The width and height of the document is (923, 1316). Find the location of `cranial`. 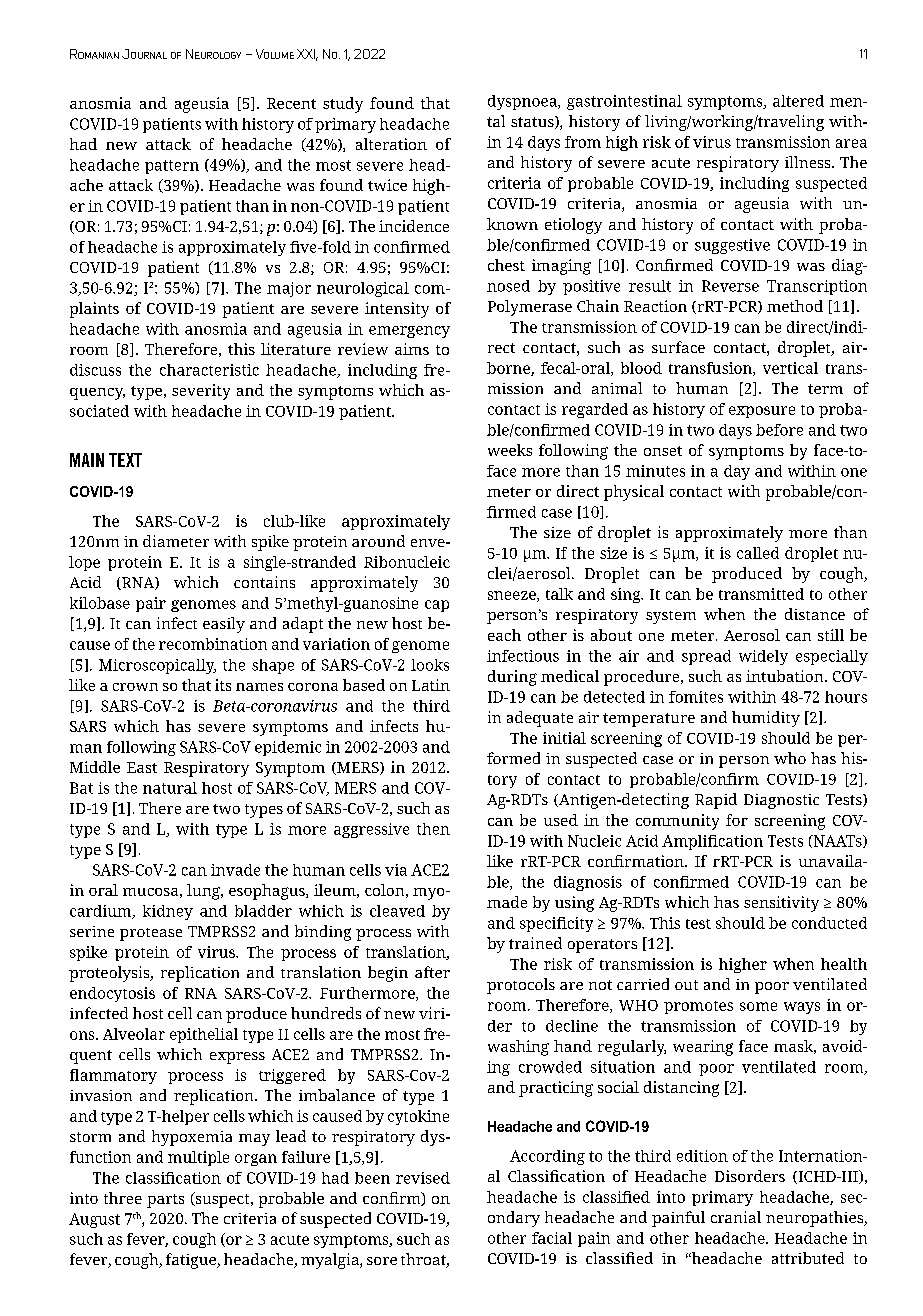

cranial is located at coordinates (736, 1217).
